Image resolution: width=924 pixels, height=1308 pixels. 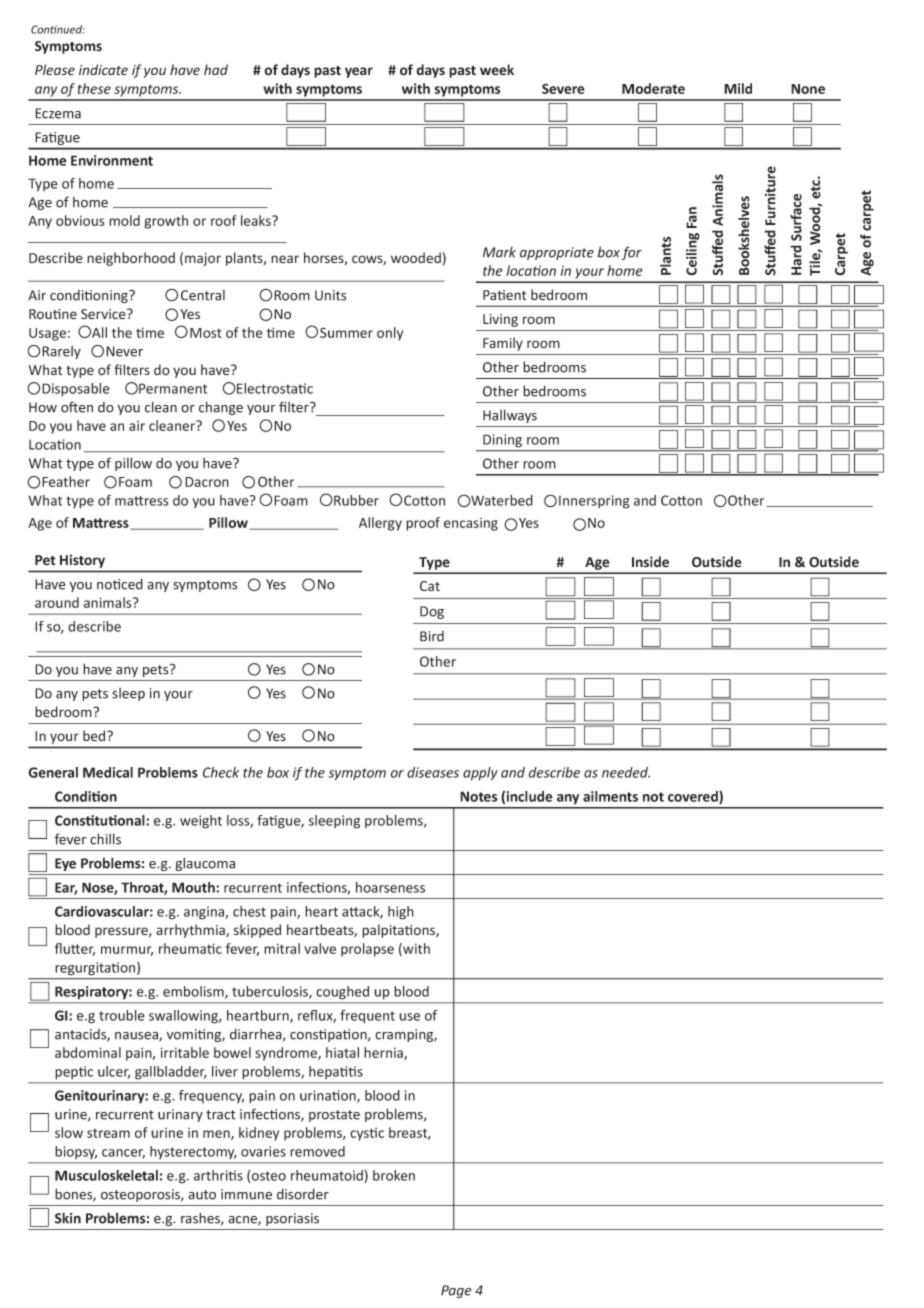 I want to click on only, so click(x=390, y=334).
